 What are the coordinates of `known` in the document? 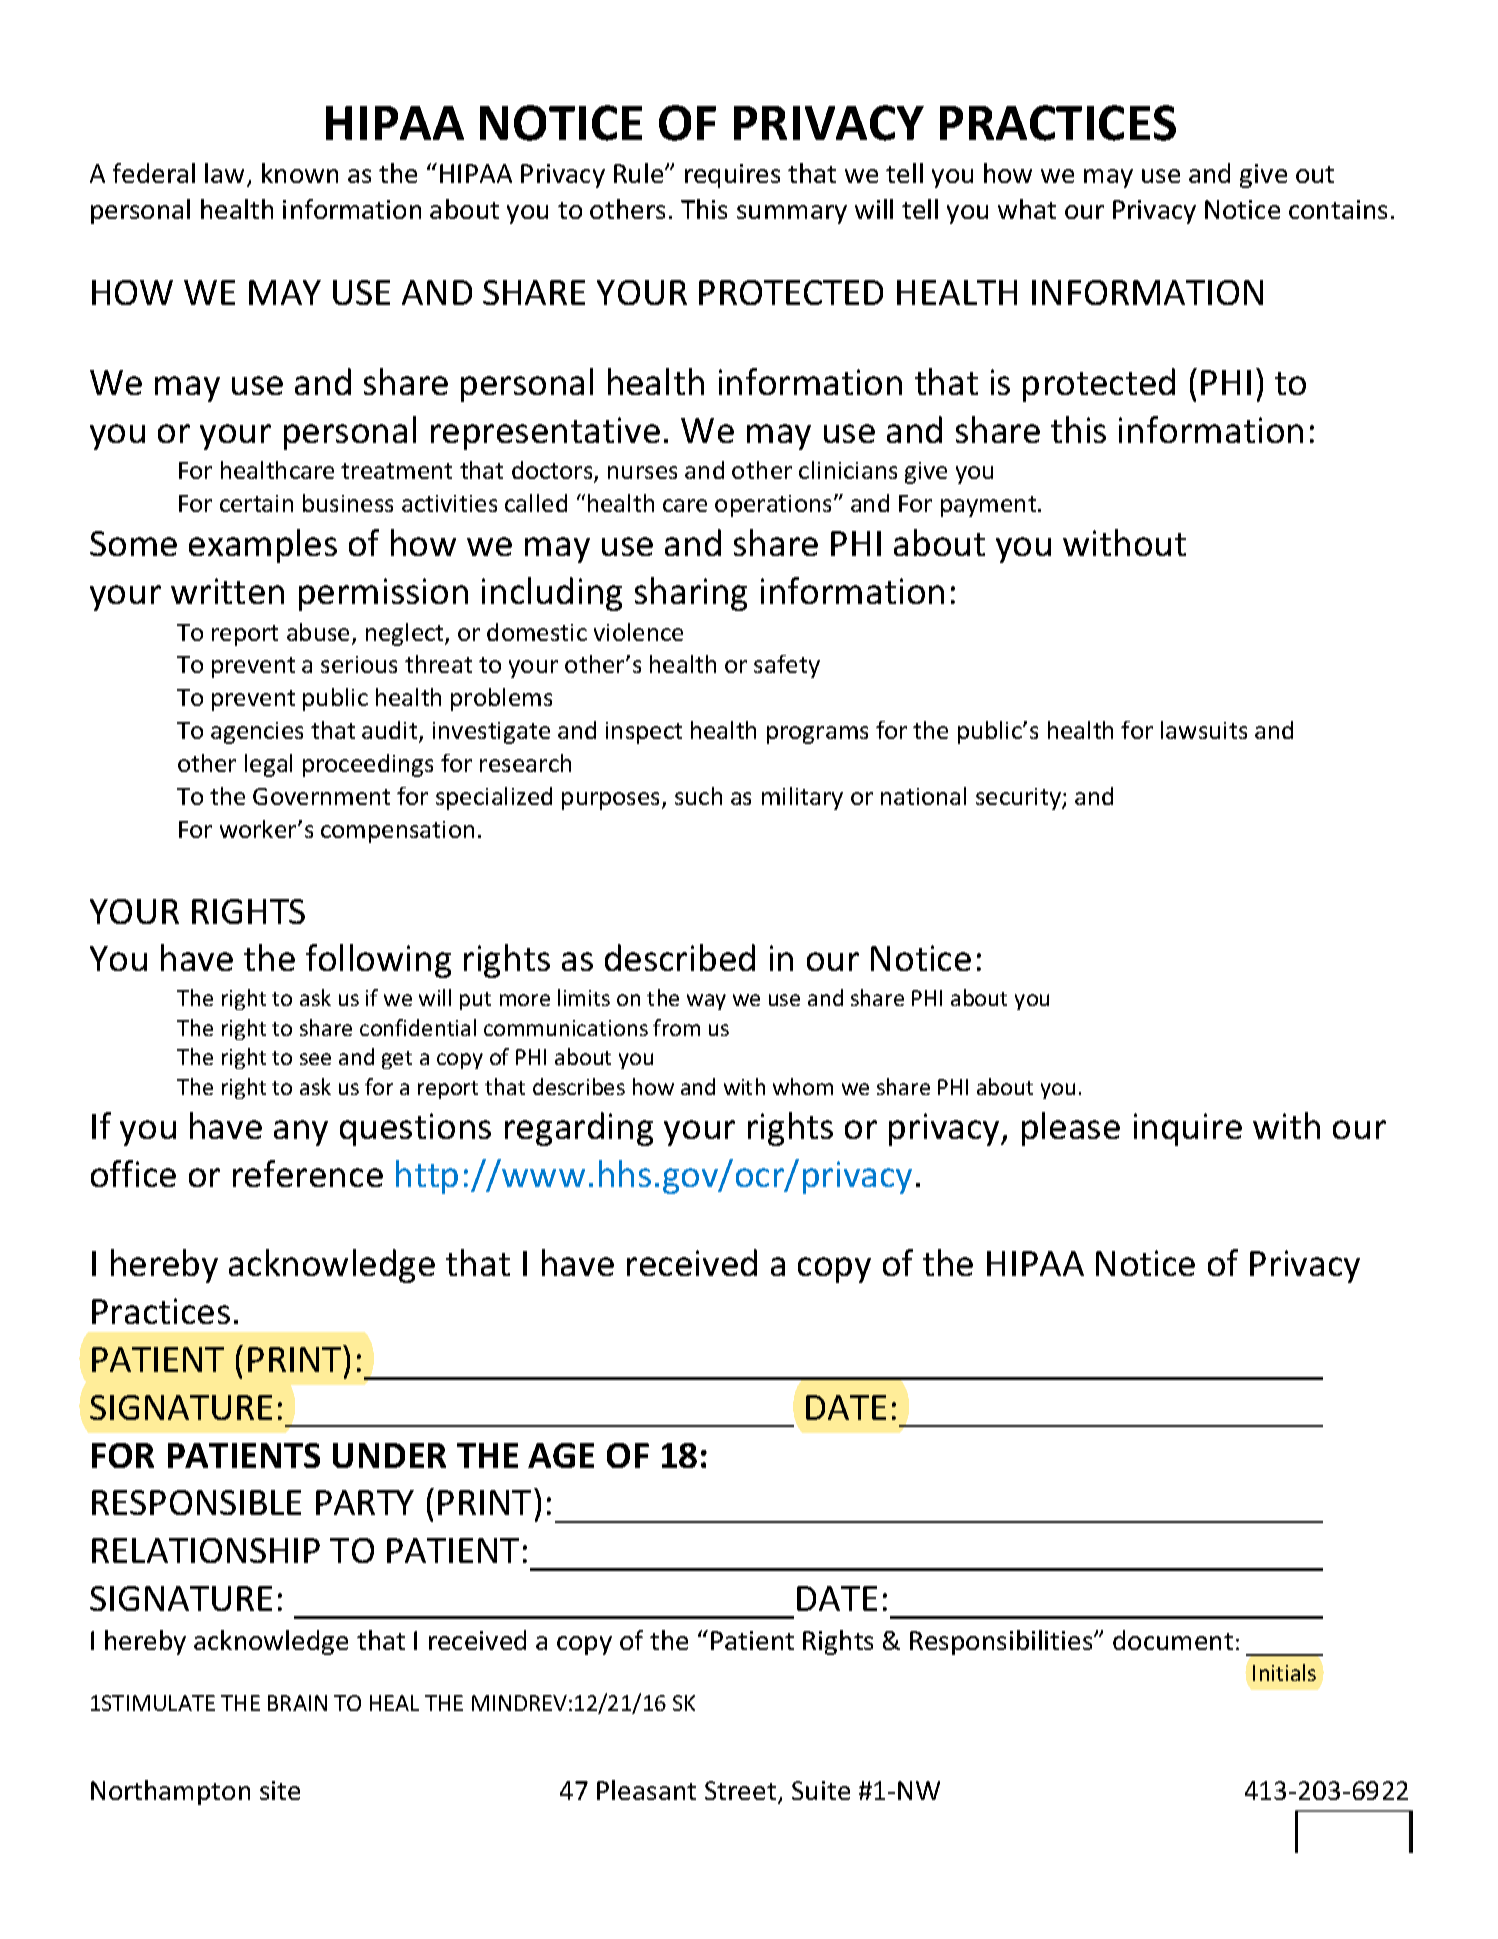 It's located at (300, 173).
